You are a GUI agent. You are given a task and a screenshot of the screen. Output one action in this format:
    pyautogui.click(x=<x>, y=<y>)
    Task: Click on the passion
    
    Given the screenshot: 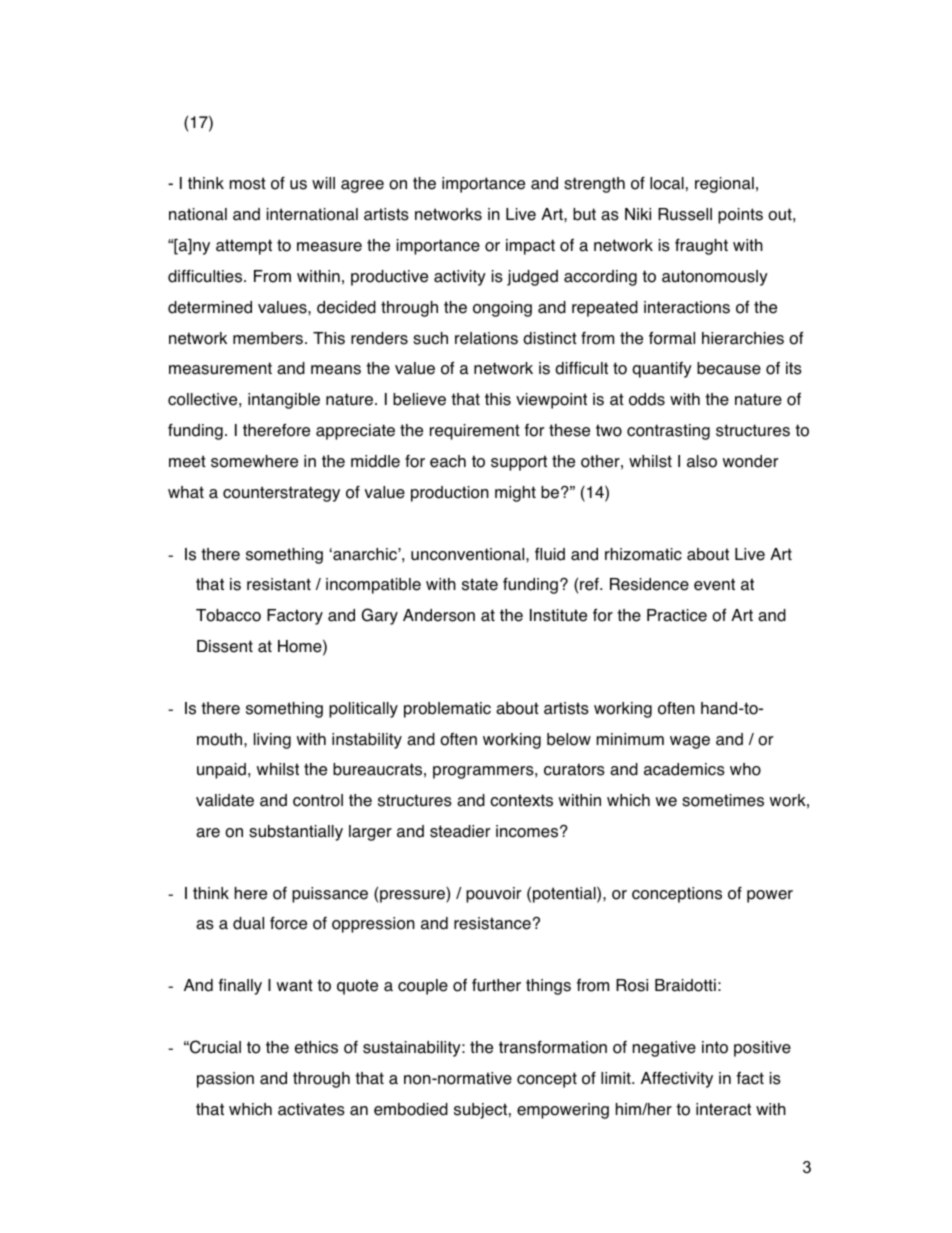 What is the action you would take?
    pyautogui.click(x=225, y=1080)
